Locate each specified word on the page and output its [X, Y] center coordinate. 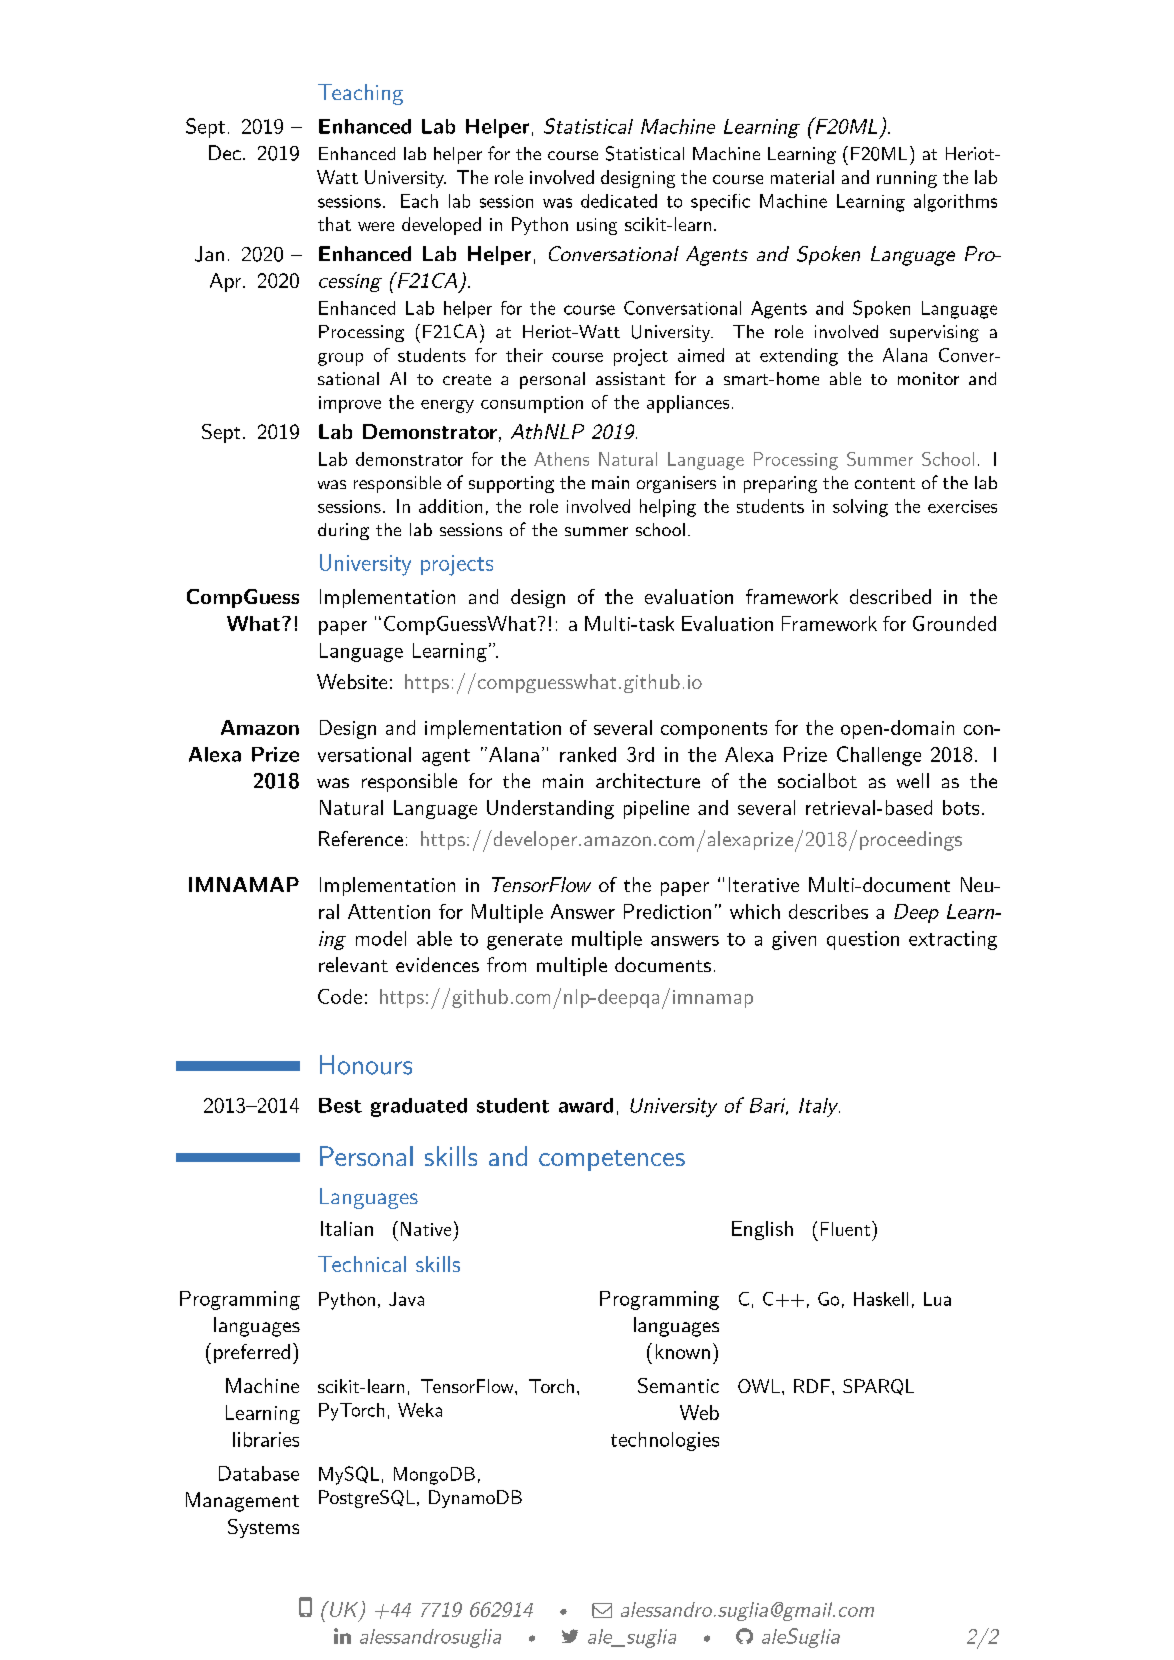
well [913, 780]
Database [259, 1473]
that [334, 224]
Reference [361, 838]
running [907, 179]
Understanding [550, 809]
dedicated [619, 201]
